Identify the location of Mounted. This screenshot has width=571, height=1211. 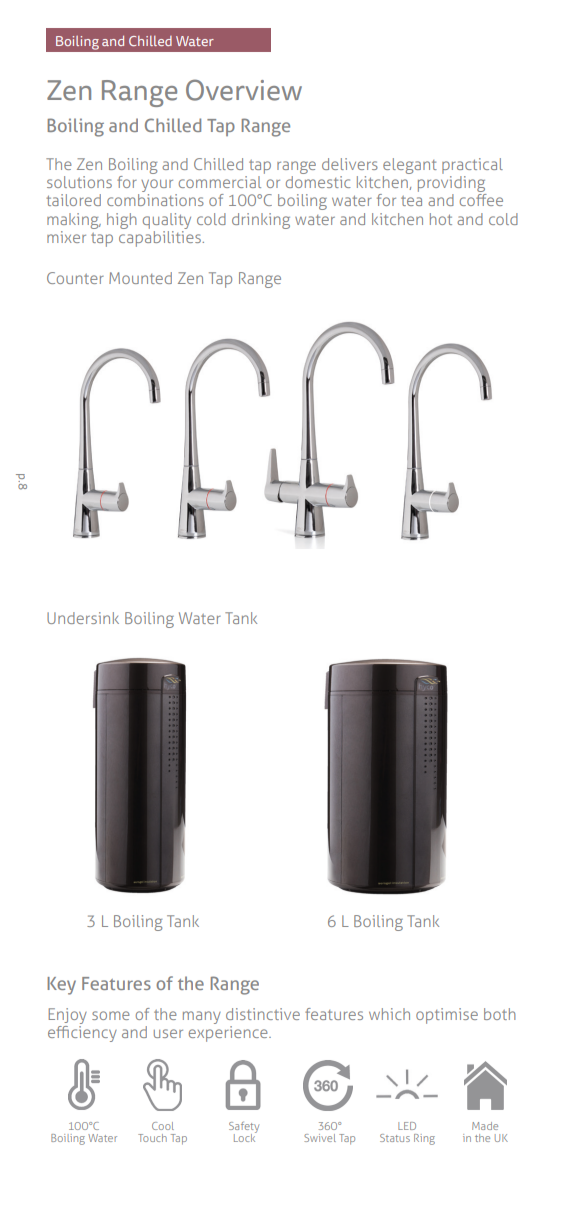
(140, 278).
